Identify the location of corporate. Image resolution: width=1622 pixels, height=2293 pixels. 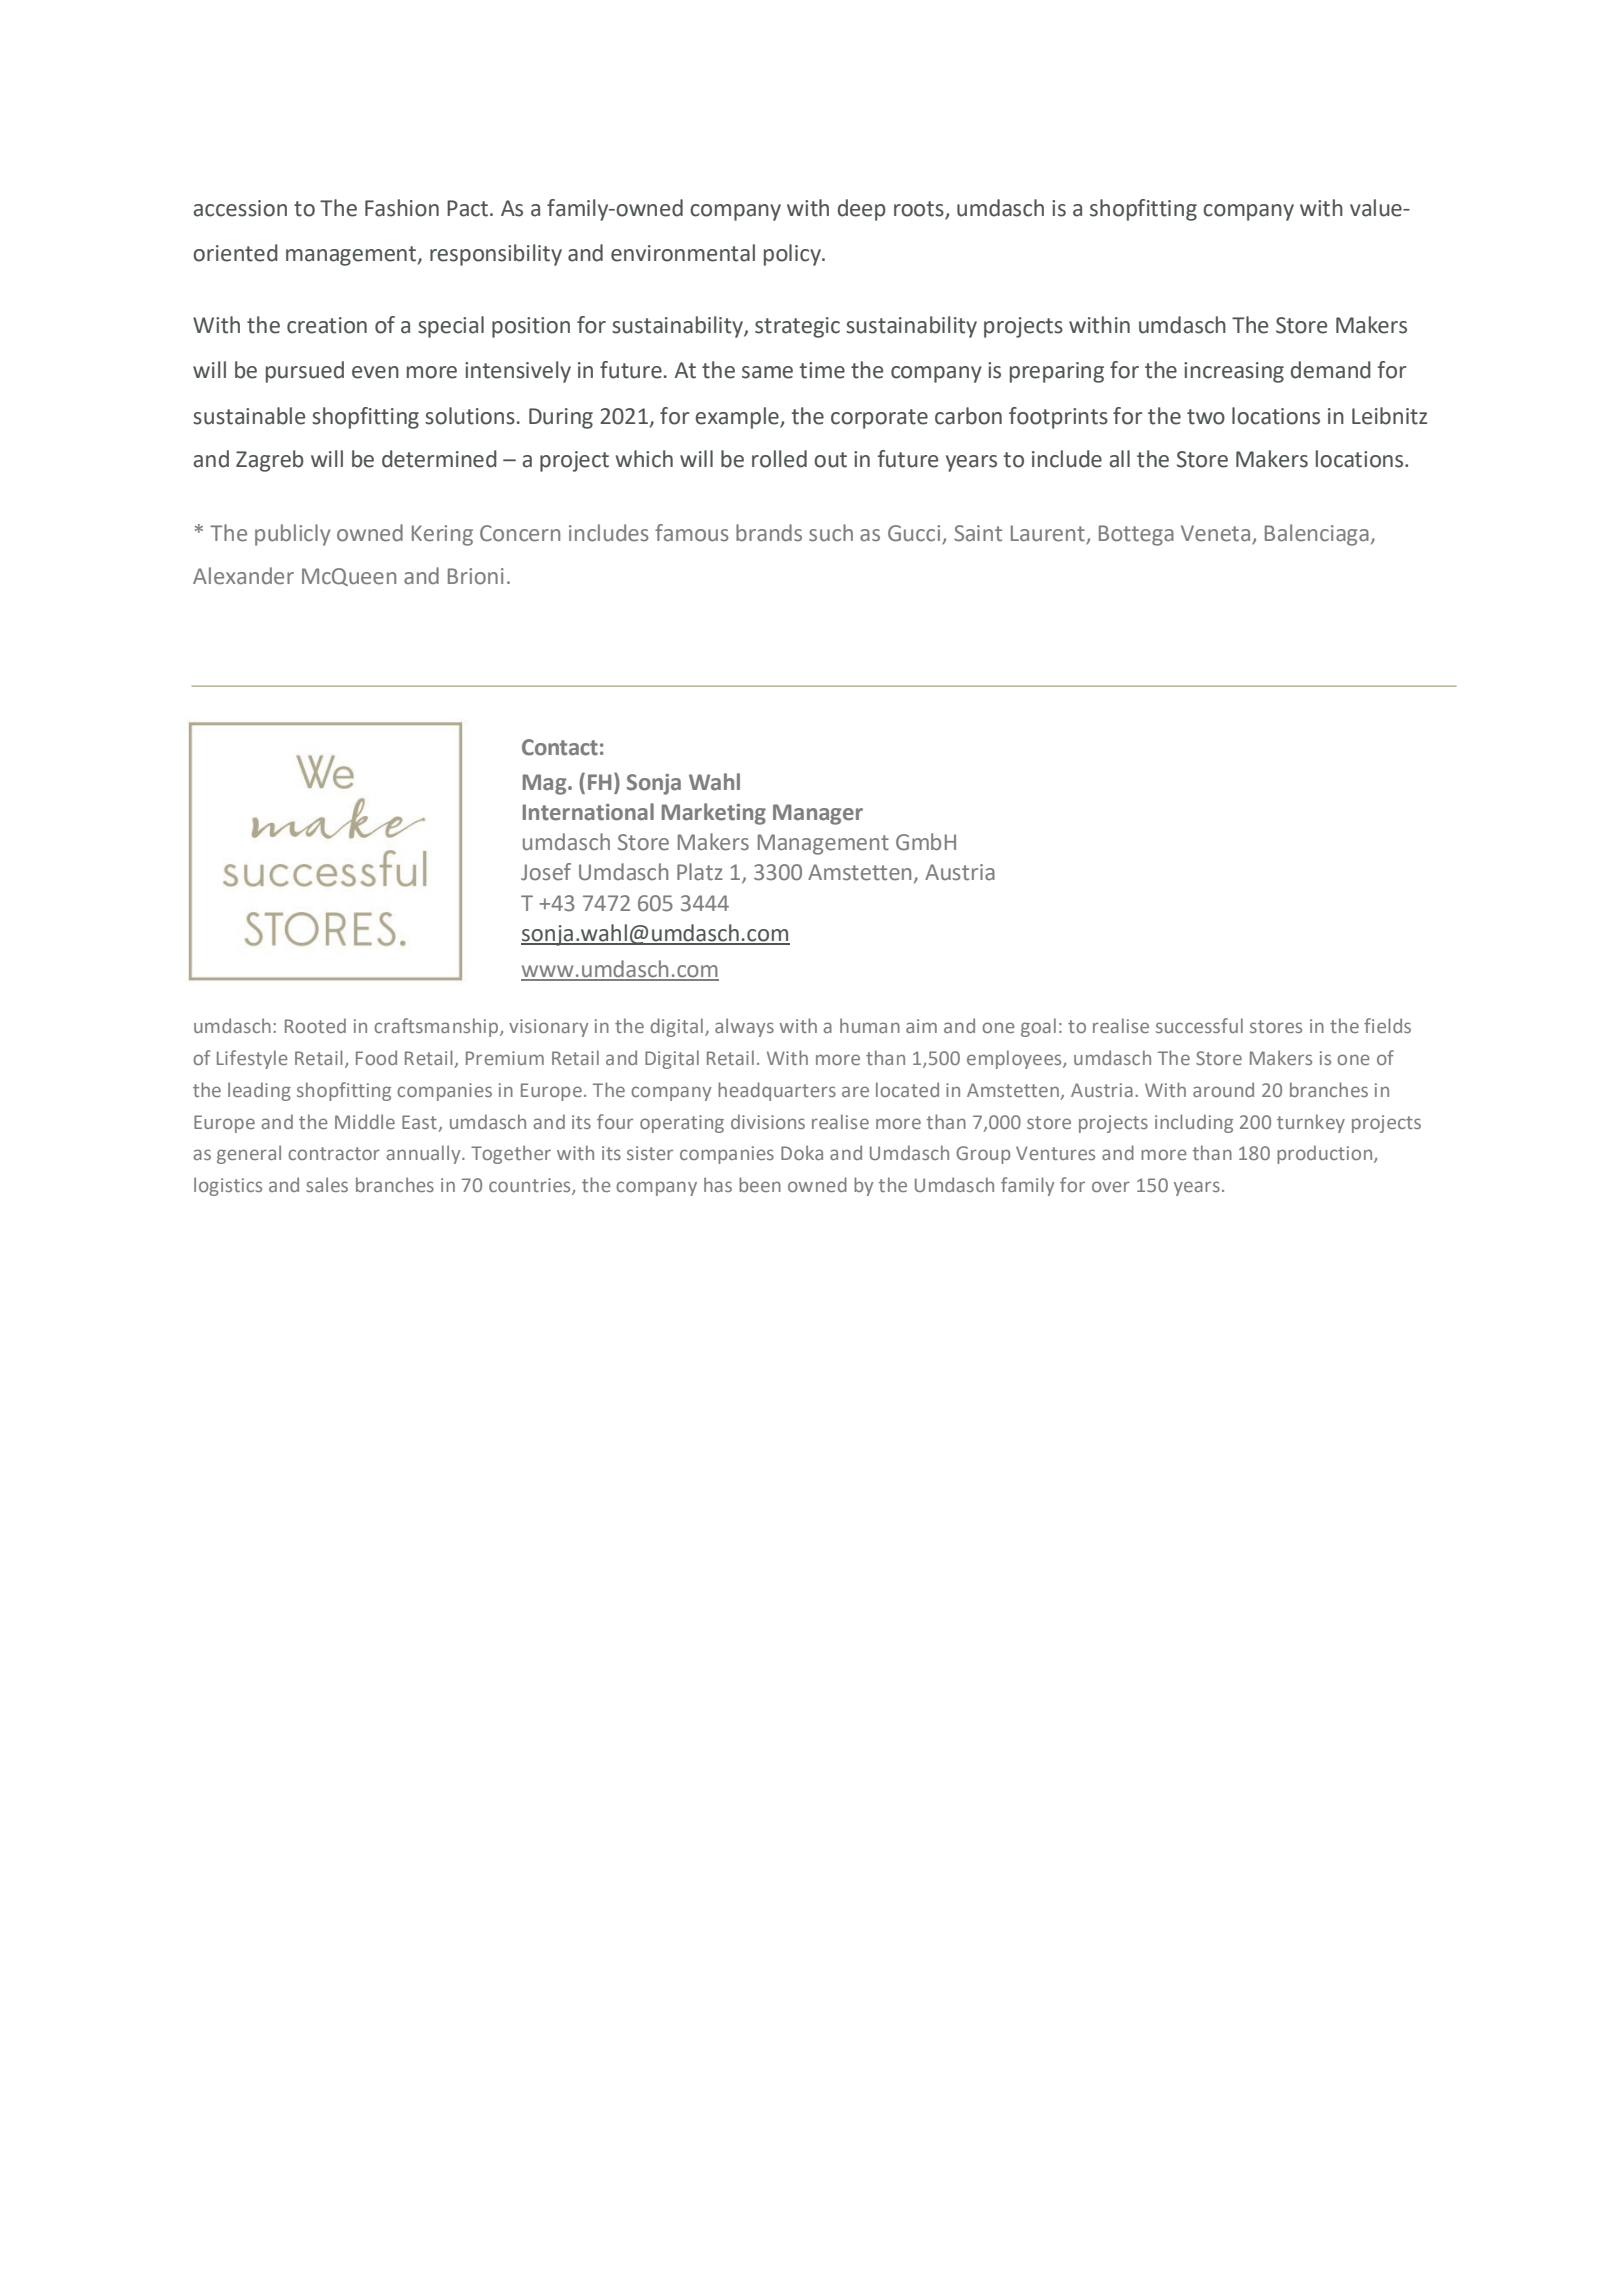
(879, 419).
